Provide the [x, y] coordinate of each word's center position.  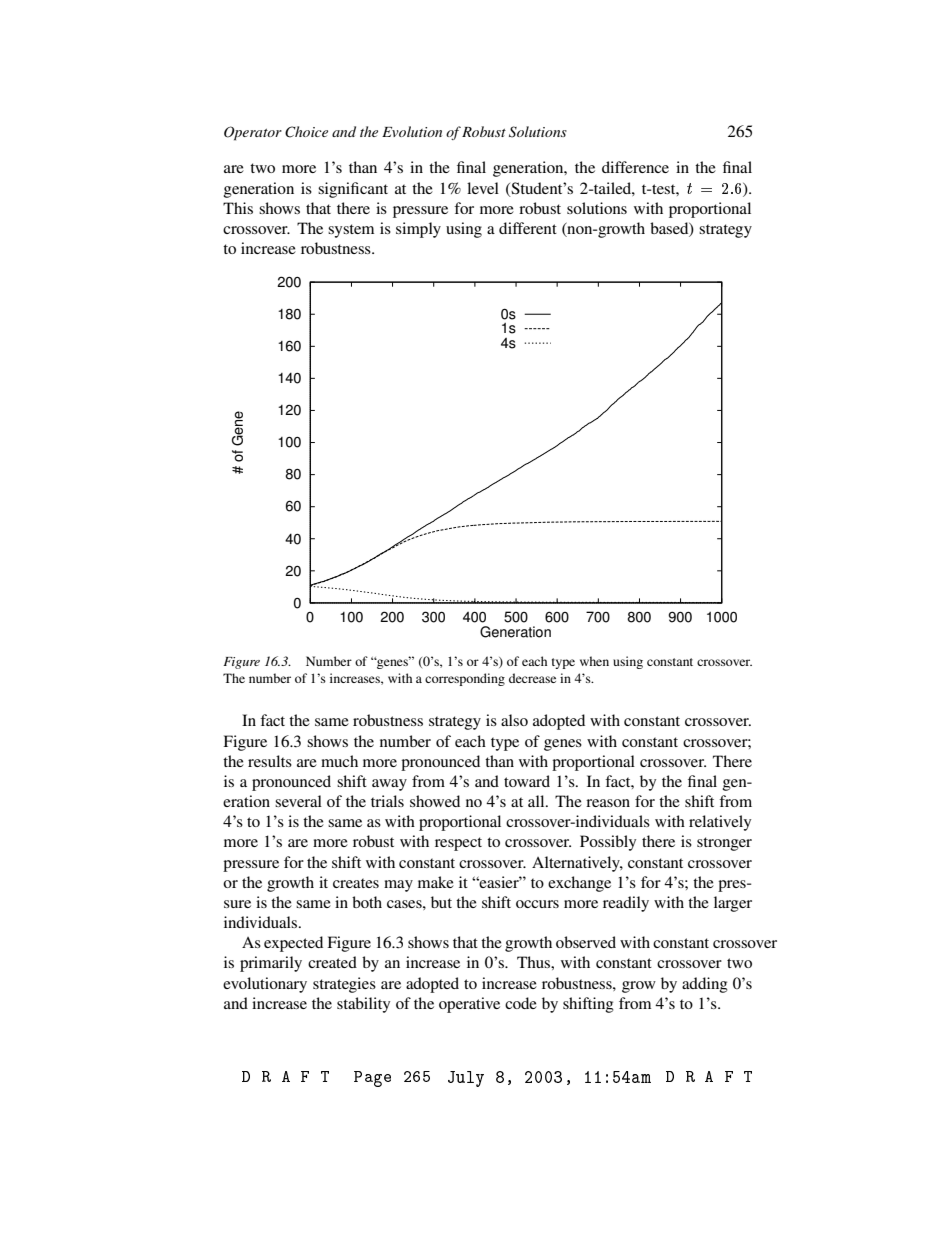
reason [608, 803]
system [351, 231]
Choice [306, 132]
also [514, 720]
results [270, 761]
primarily [271, 964]
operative [469, 1005]
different [528, 228]
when [594, 661]
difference [635, 167]
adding [705, 985]
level [483, 188]
